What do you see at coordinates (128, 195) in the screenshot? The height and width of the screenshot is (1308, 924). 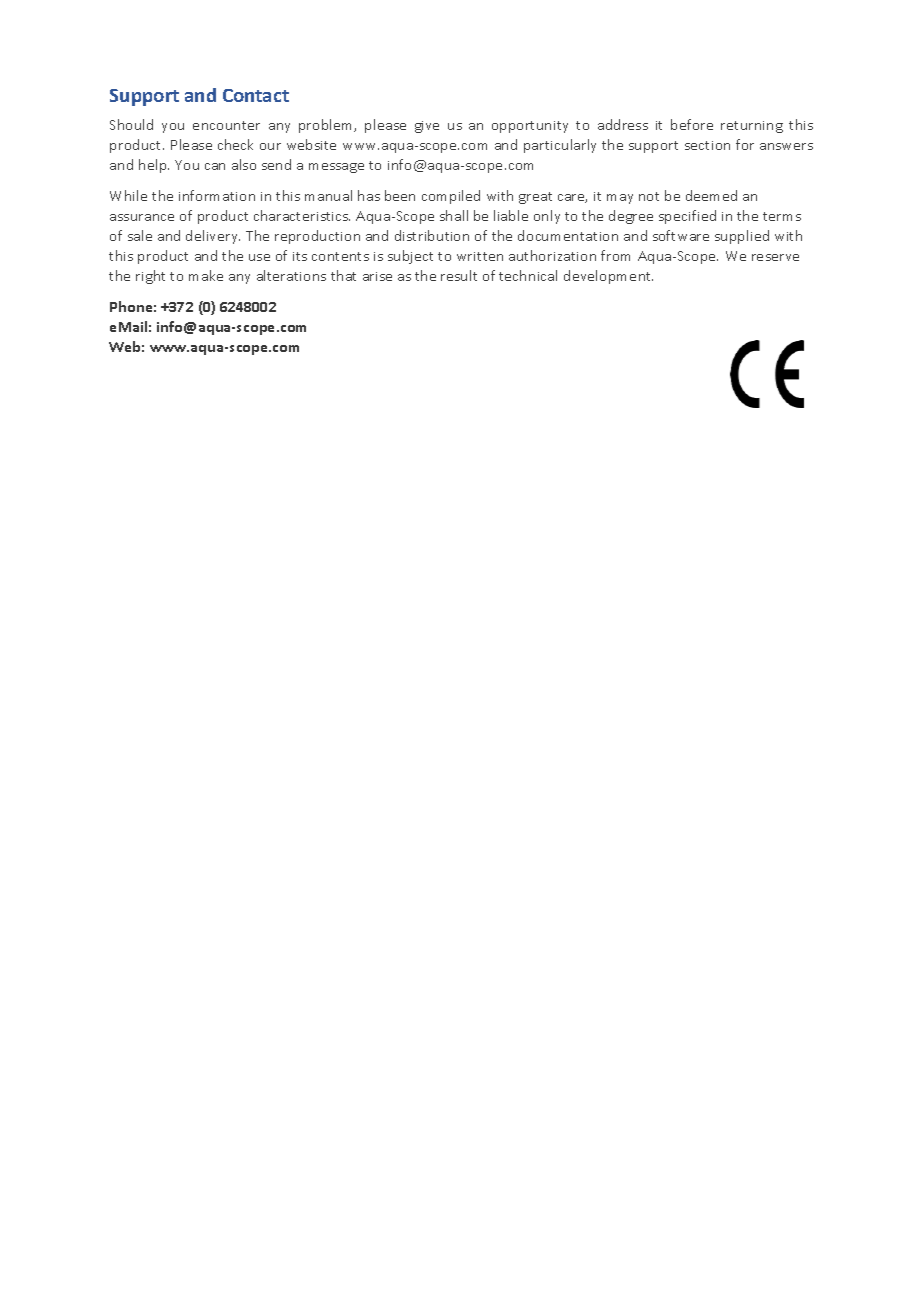 I see `While` at bounding box center [128, 195].
